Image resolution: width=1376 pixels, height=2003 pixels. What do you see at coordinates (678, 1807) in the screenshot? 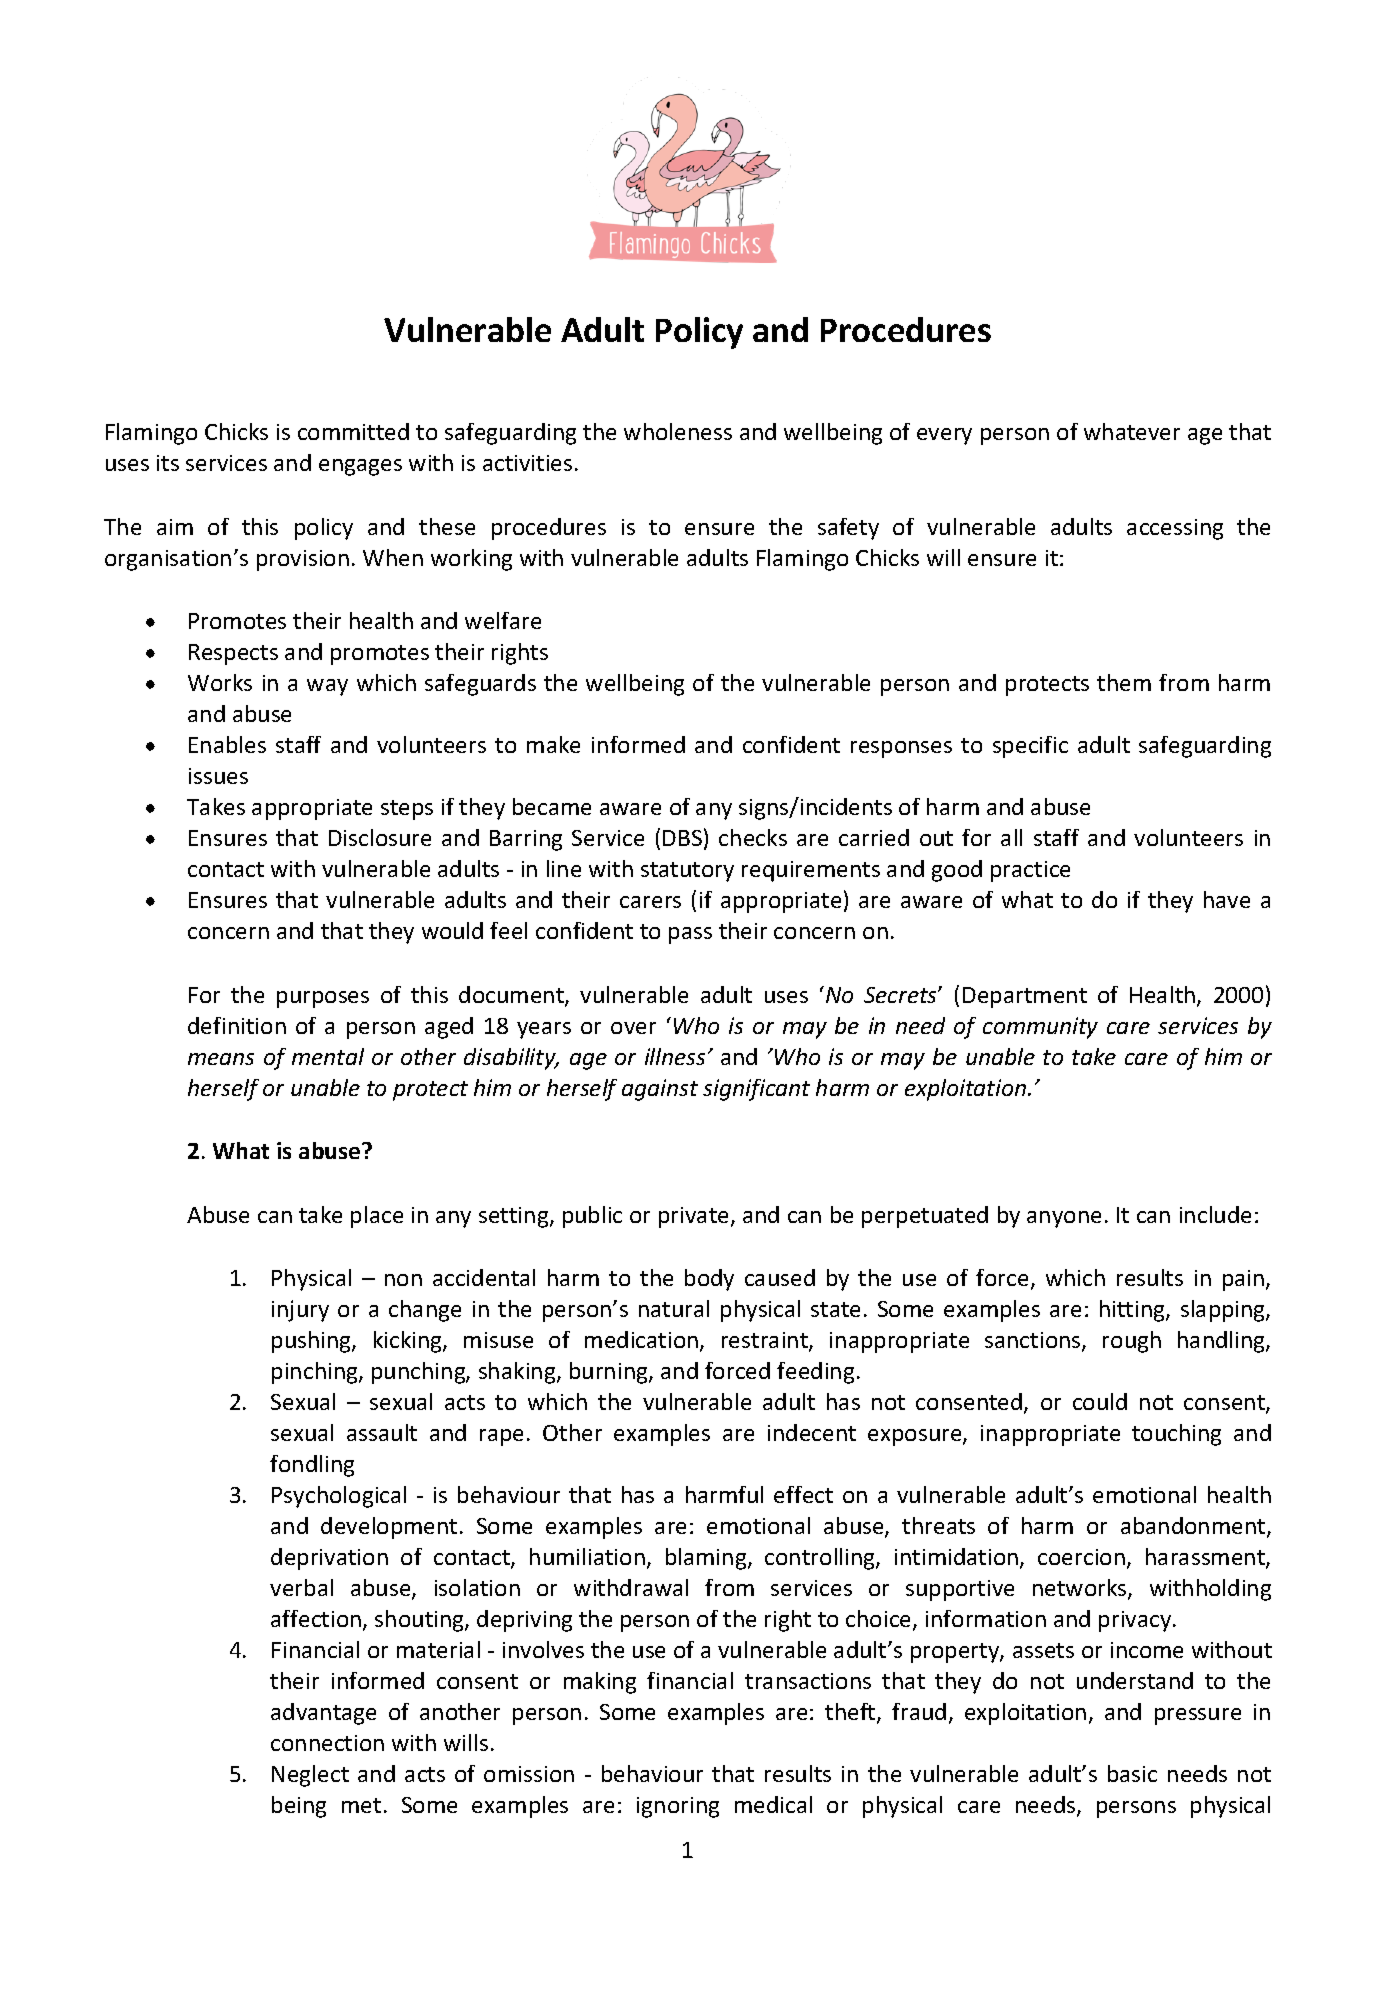
I see `ignoring` at bounding box center [678, 1807].
